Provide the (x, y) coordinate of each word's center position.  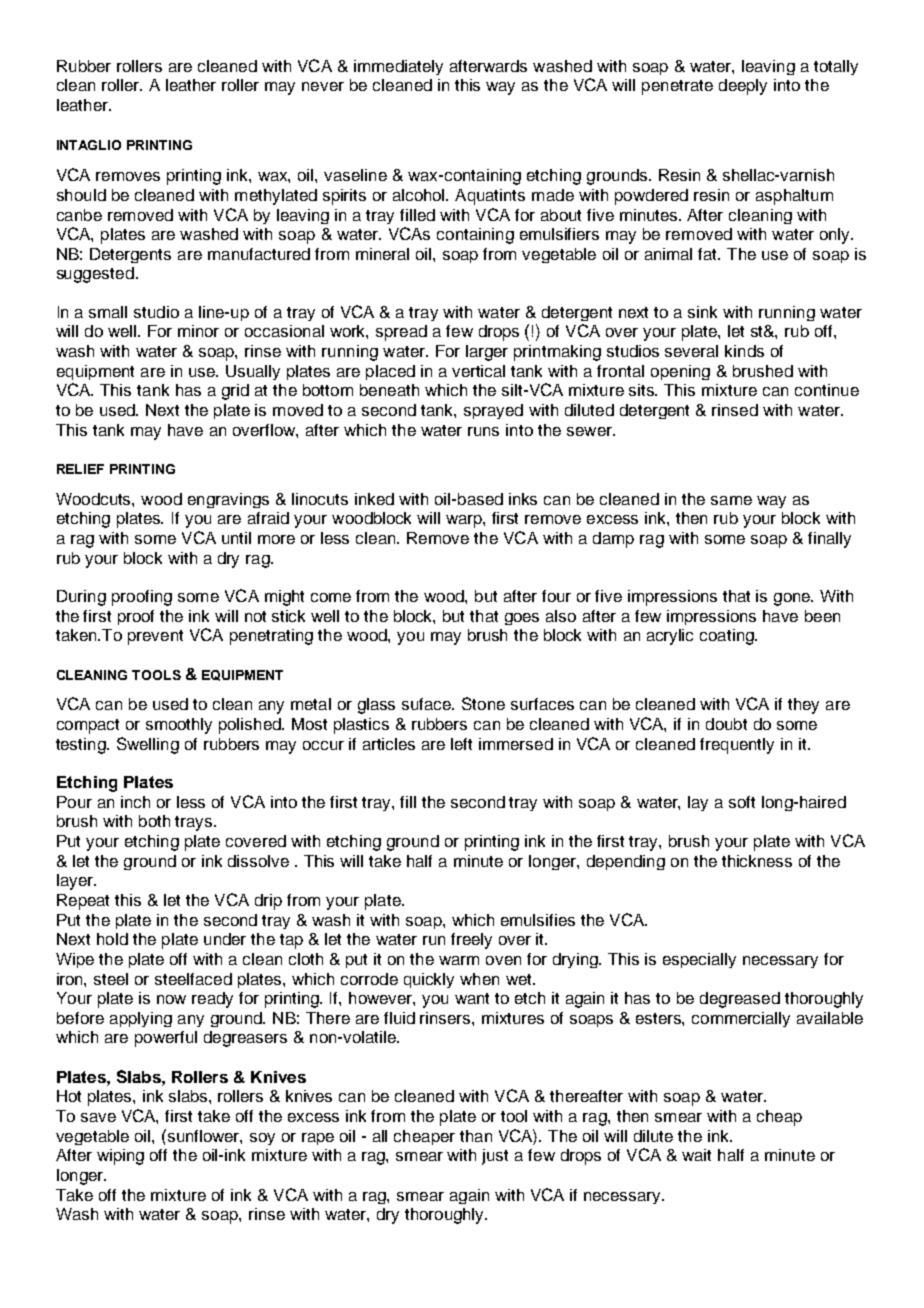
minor (198, 331)
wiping (120, 1157)
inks (523, 499)
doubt (726, 724)
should (81, 195)
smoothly (179, 726)
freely (471, 941)
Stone (483, 703)
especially (699, 960)
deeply (743, 87)
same (731, 500)
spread (401, 333)
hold (112, 939)
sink (702, 312)
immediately (398, 67)
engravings (228, 500)
